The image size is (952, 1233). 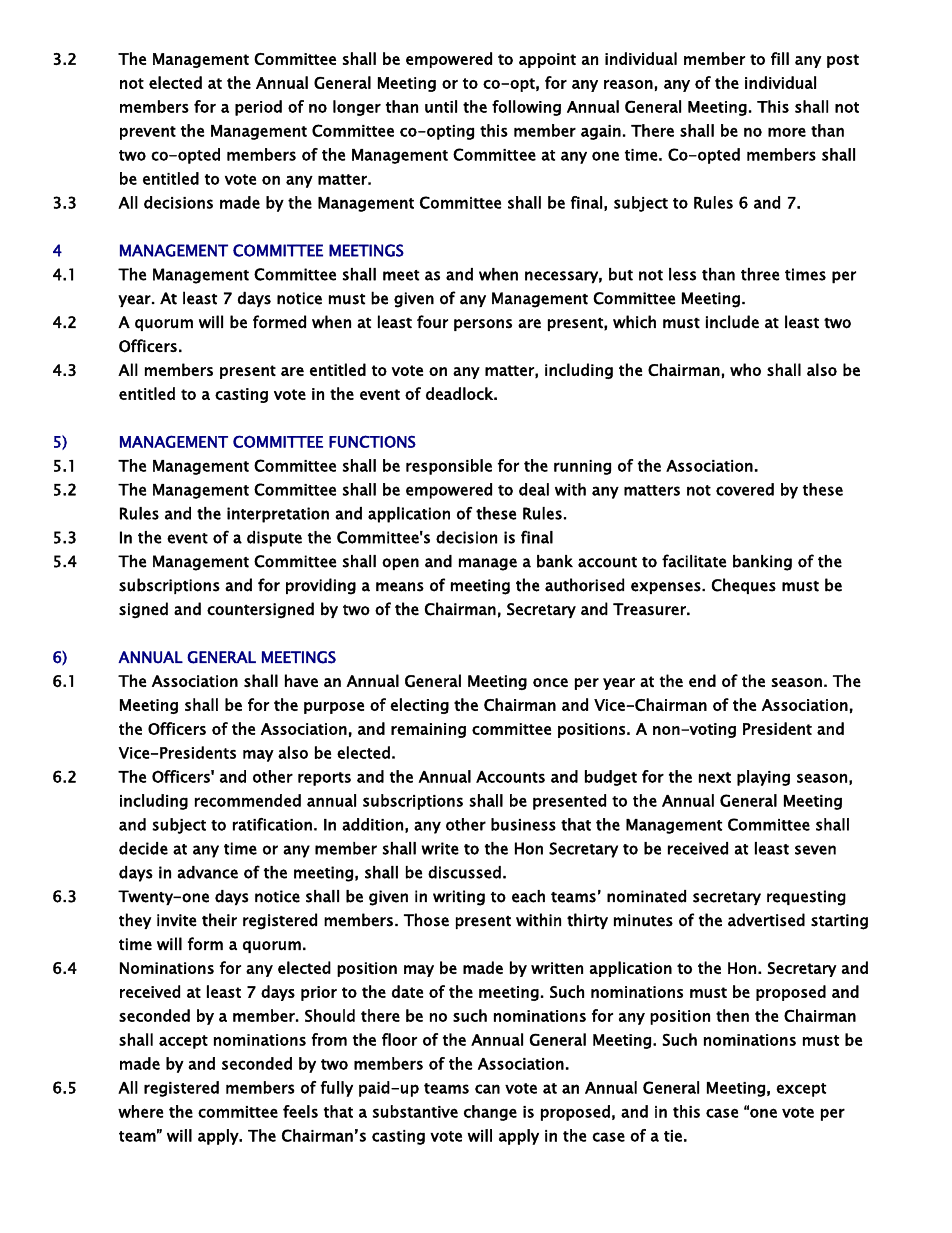 What do you see at coordinates (258, 108) in the screenshot?
I see `period` at bounding box center [258, 108].
